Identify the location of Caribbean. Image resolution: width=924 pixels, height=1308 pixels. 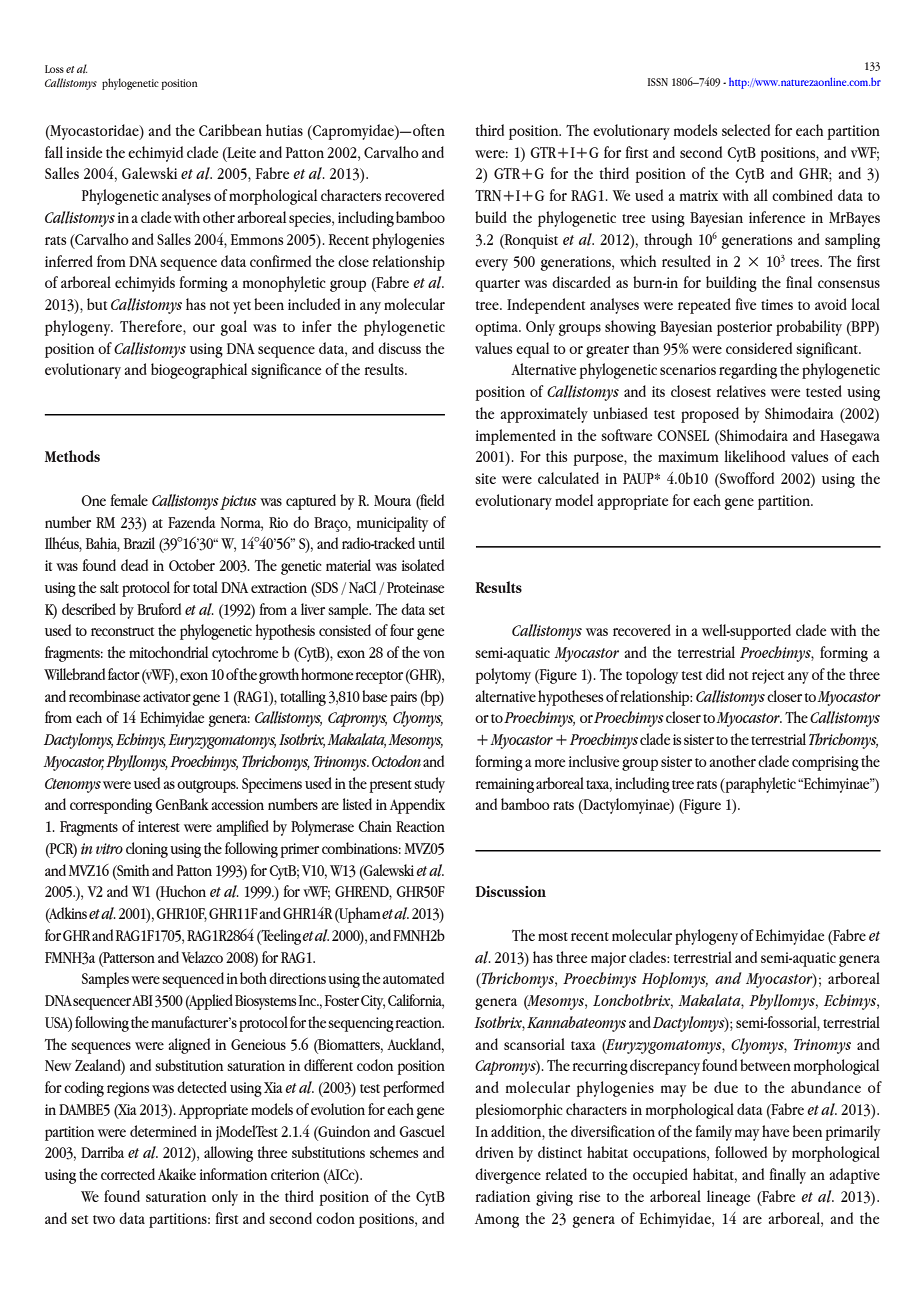
(230, 130).
